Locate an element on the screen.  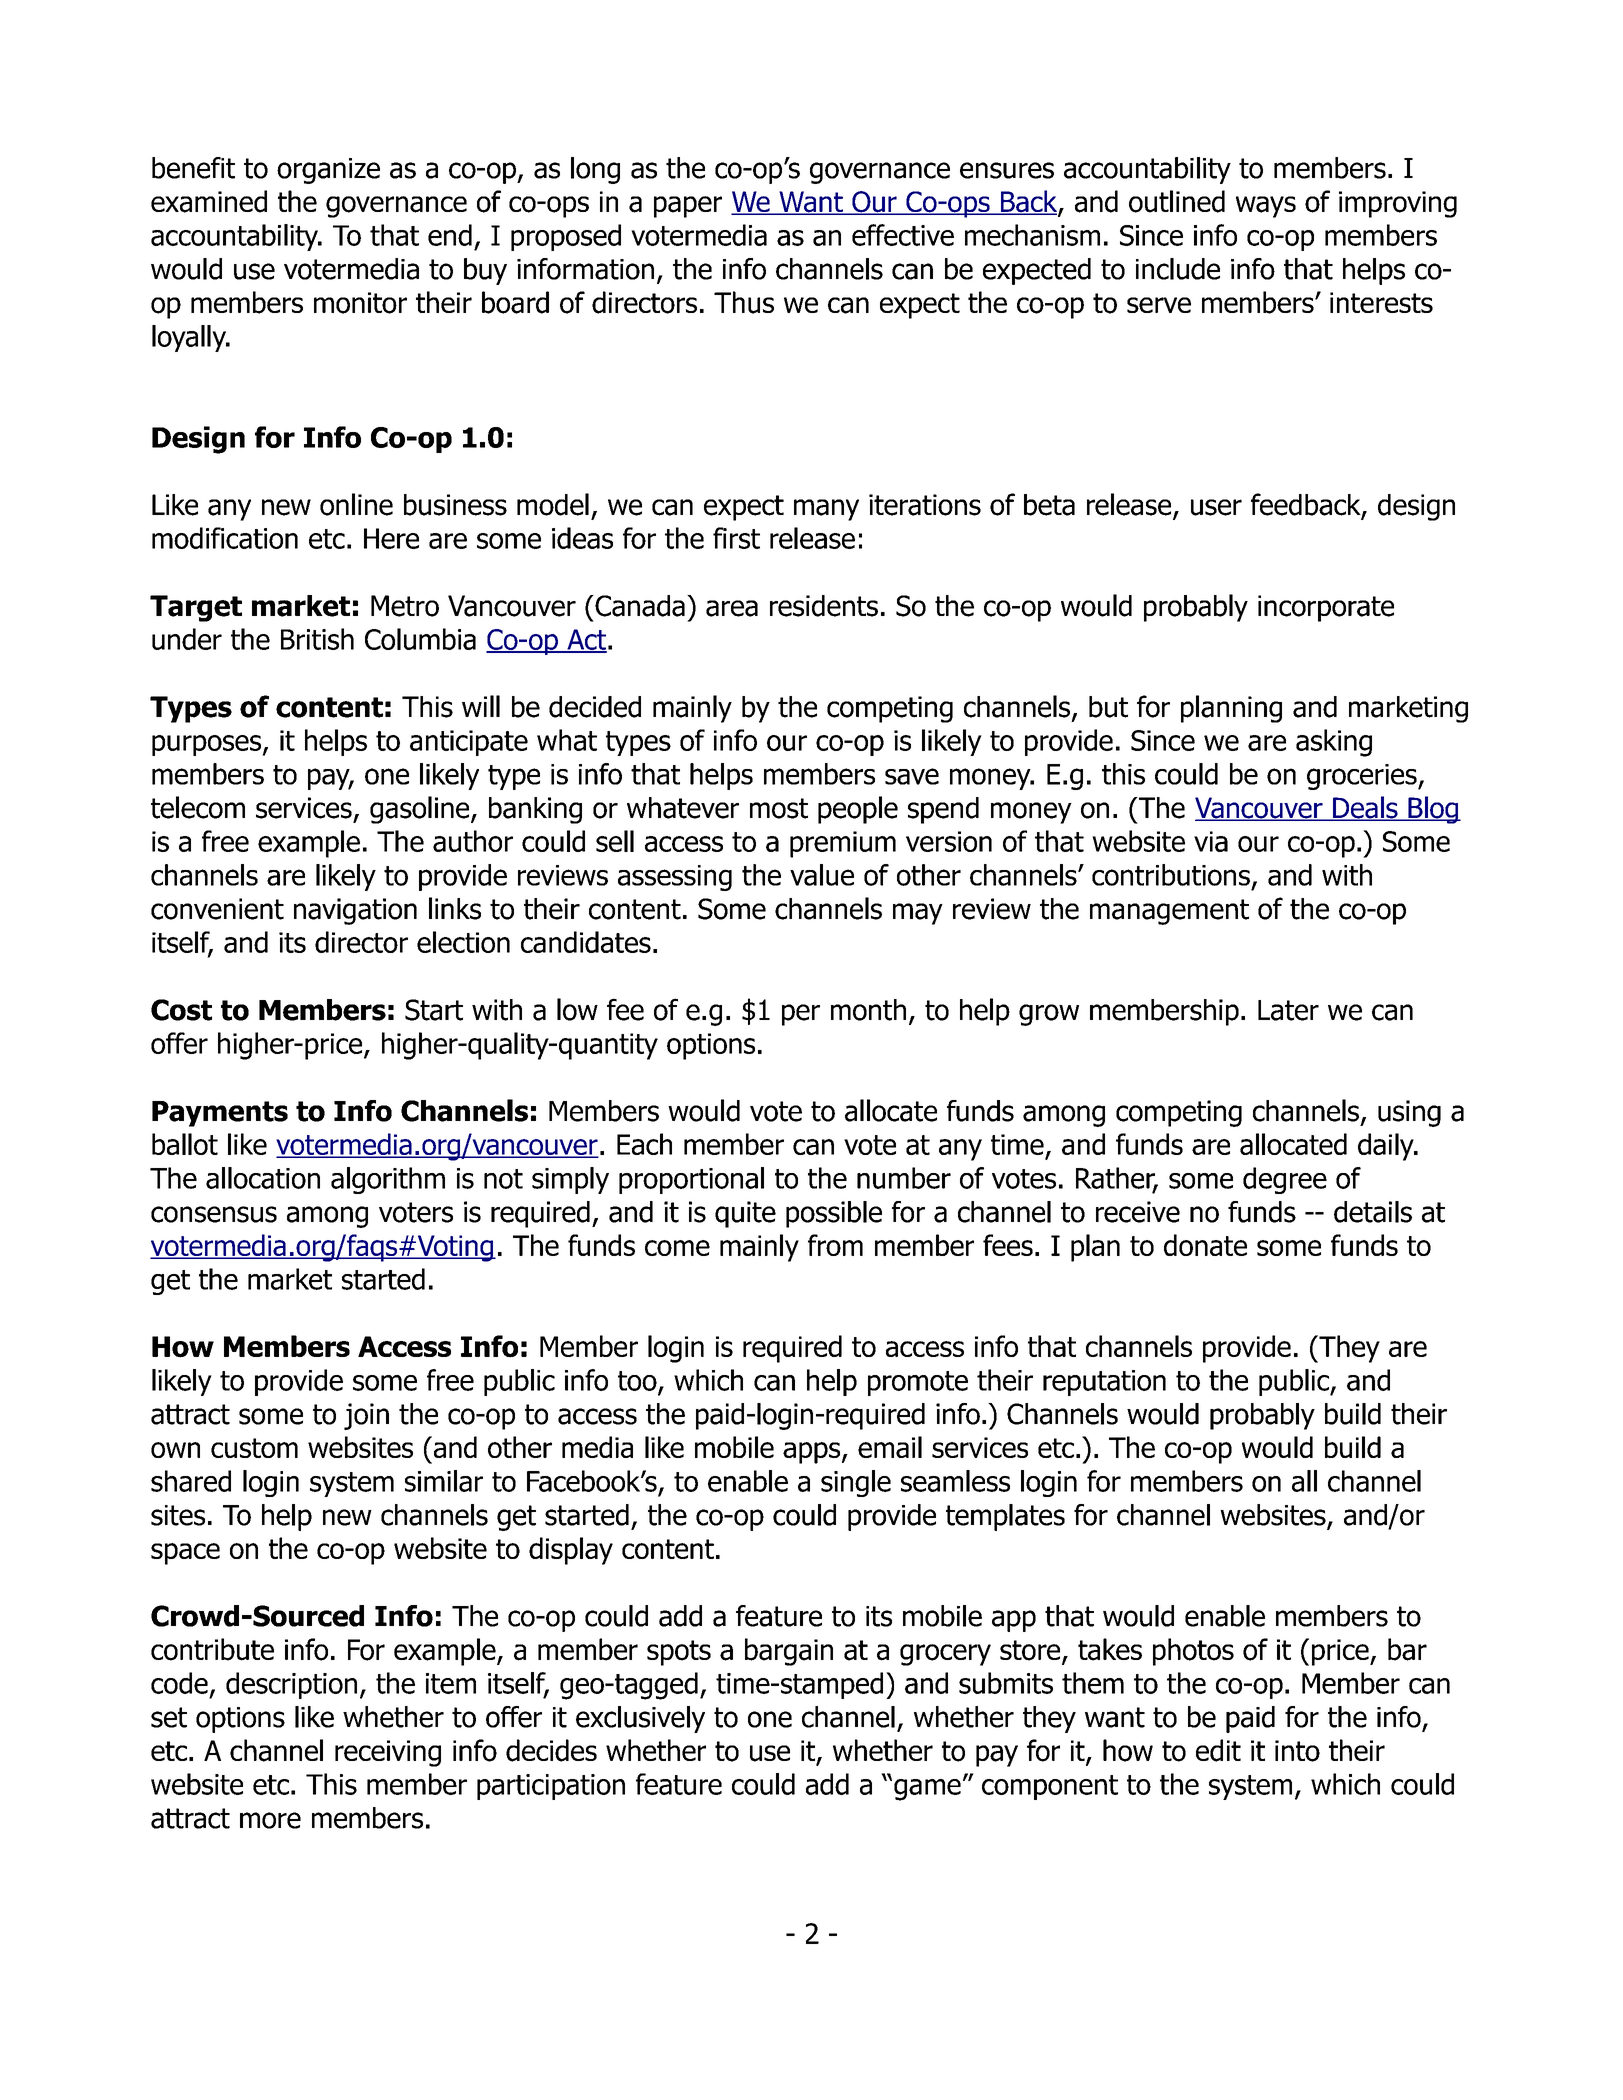
from is located at coordinates (835, 1245).
